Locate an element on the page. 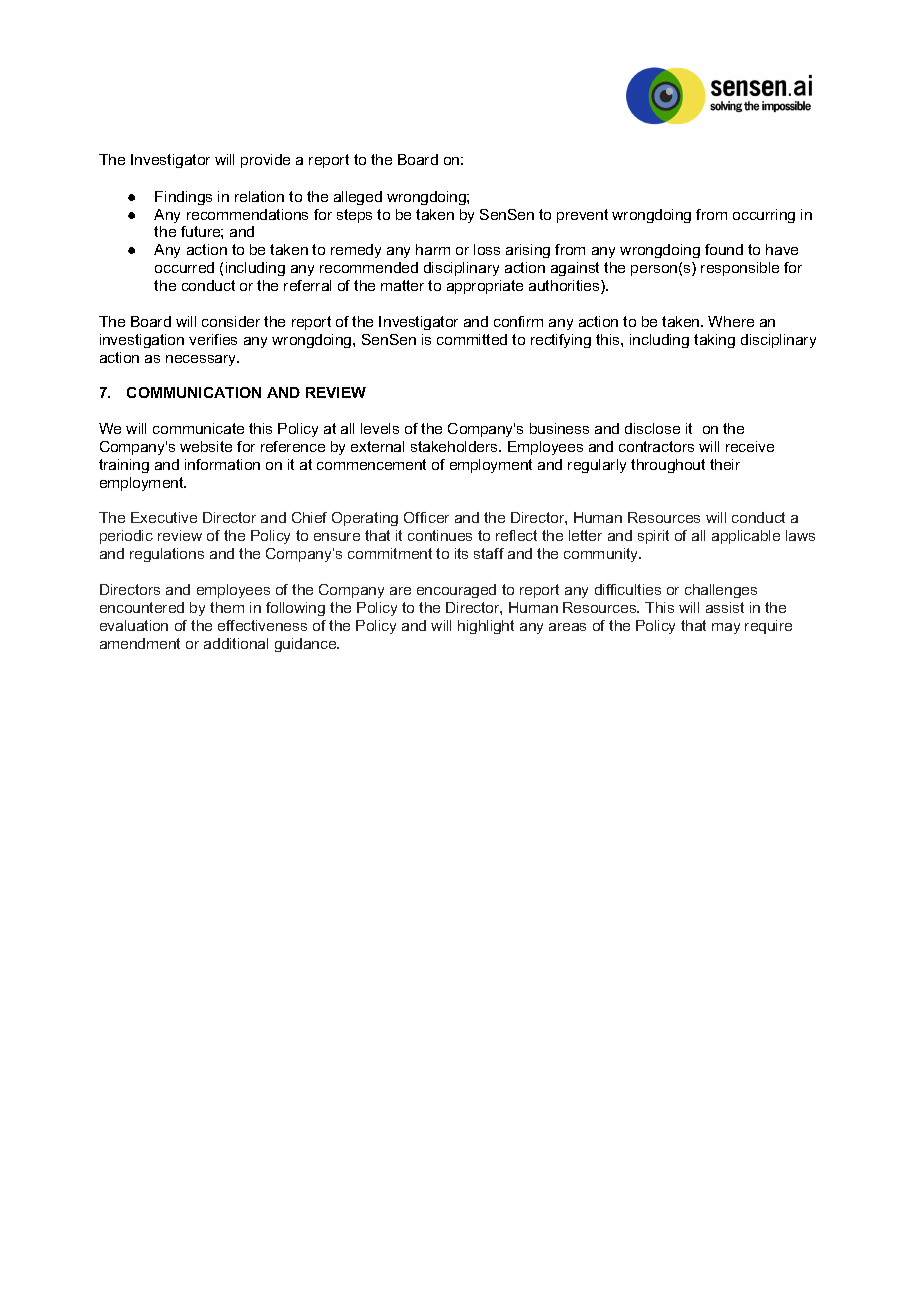  Findings is located at coordinates (183, 198).
